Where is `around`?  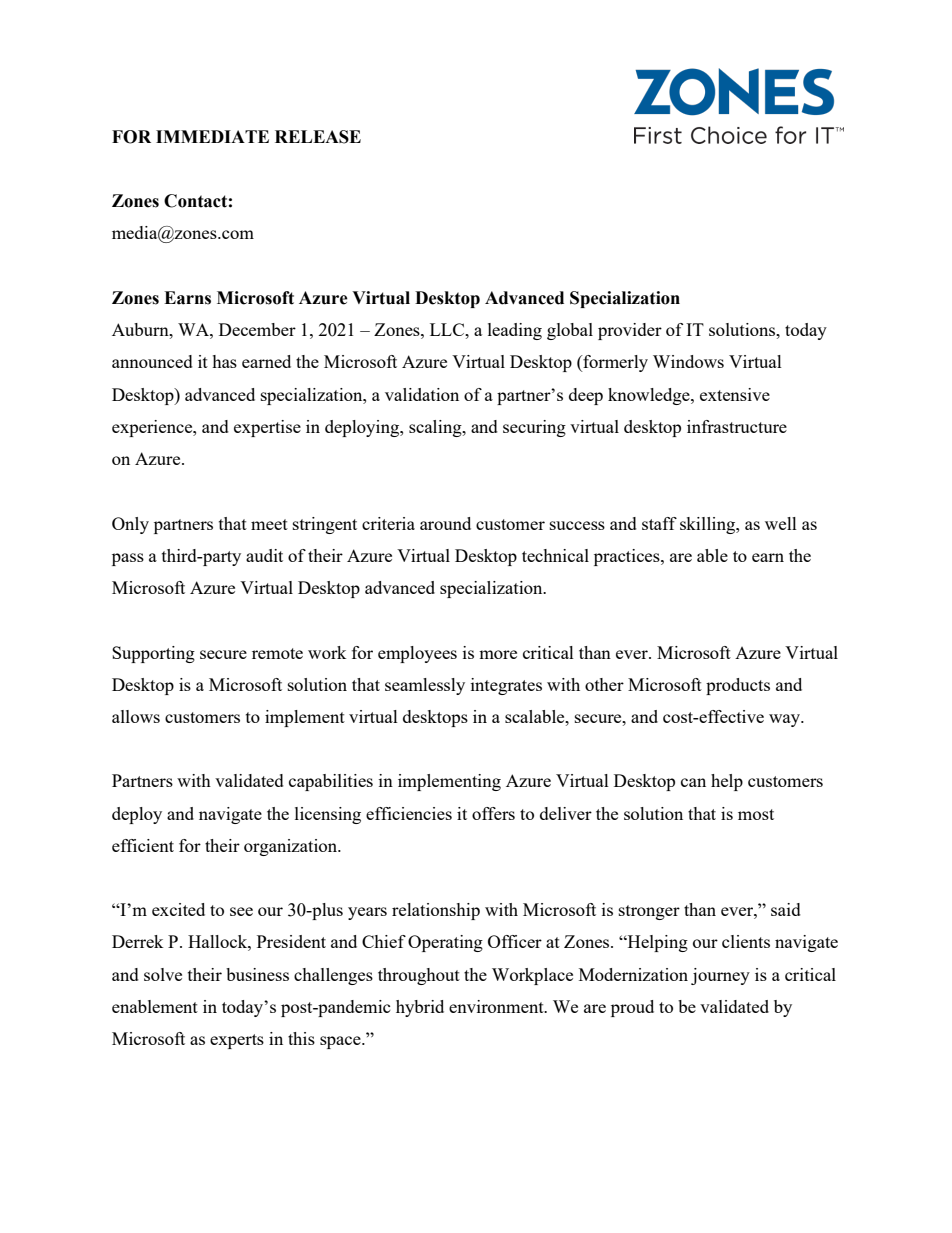
around is located at coordinates (445, 523).
